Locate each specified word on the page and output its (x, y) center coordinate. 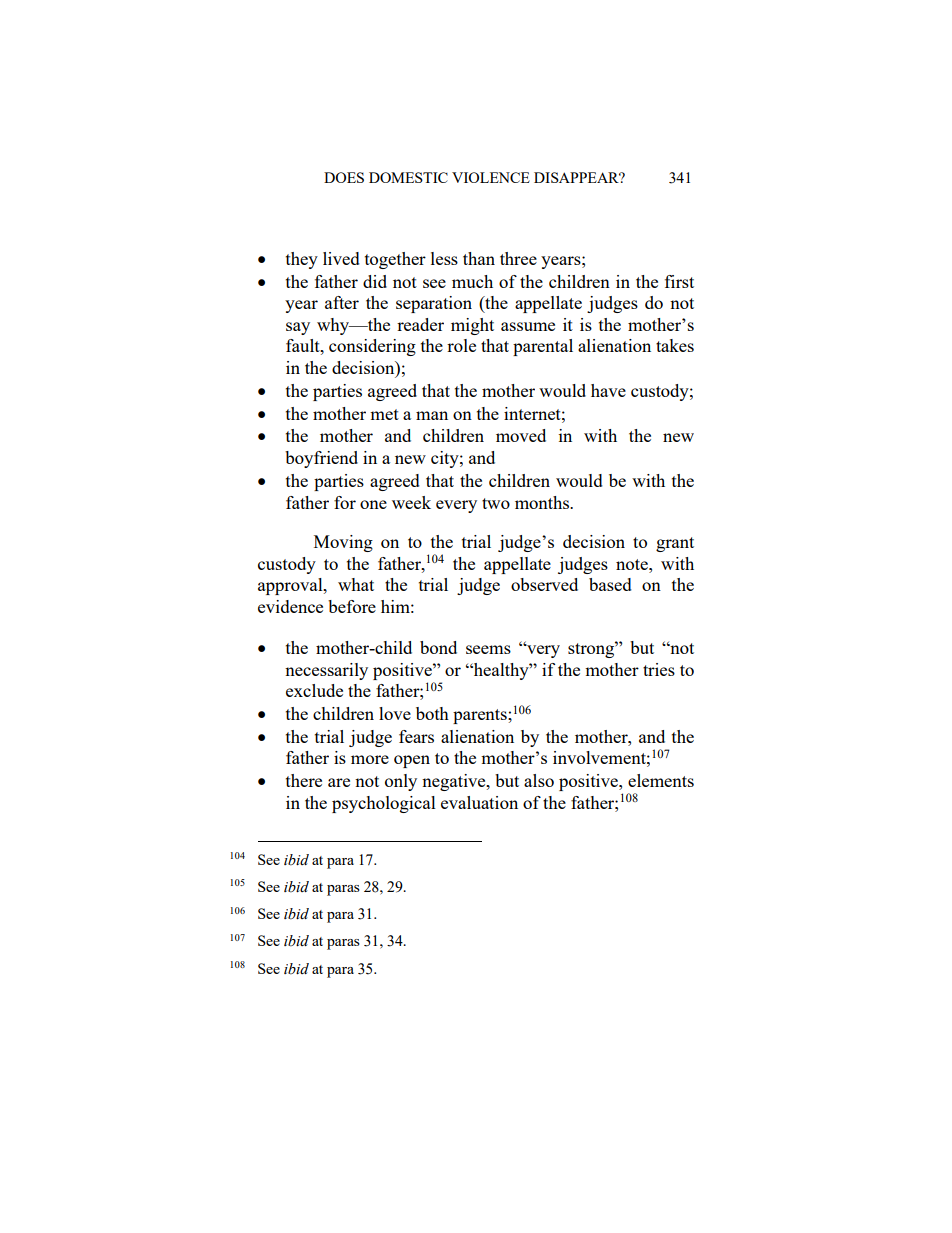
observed (544, 584)
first (679, 281)
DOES (344, 177)
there (304, 780)
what (356, 584)
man (432, 415)
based (610, 584)
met (384, 414)
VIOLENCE (491, 177)
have (608, 390)
